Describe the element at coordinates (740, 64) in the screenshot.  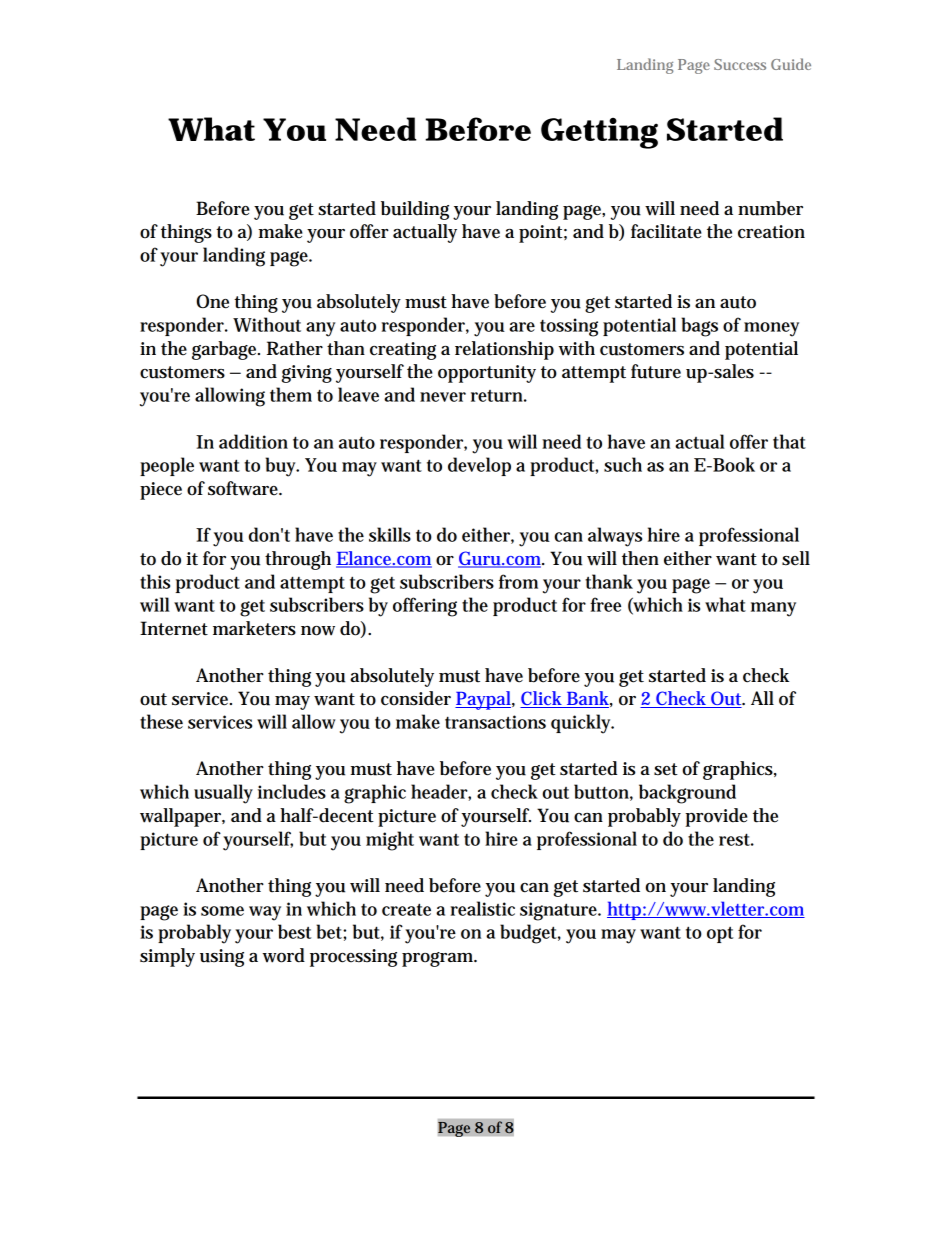
I see `Success` at that location.
